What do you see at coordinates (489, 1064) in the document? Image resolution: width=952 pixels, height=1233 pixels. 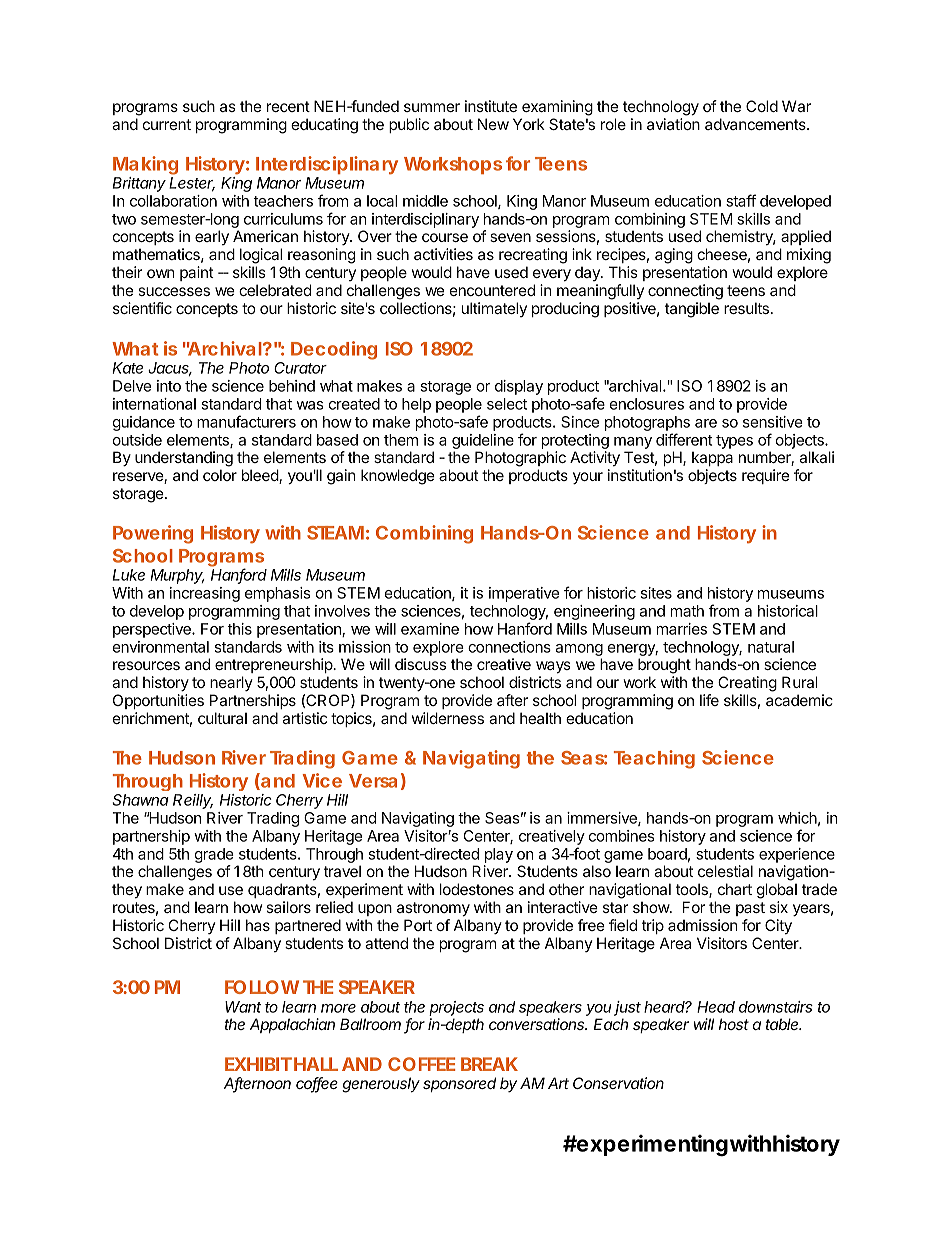 I see `BREAK` at bounding box center [489, 1064].
